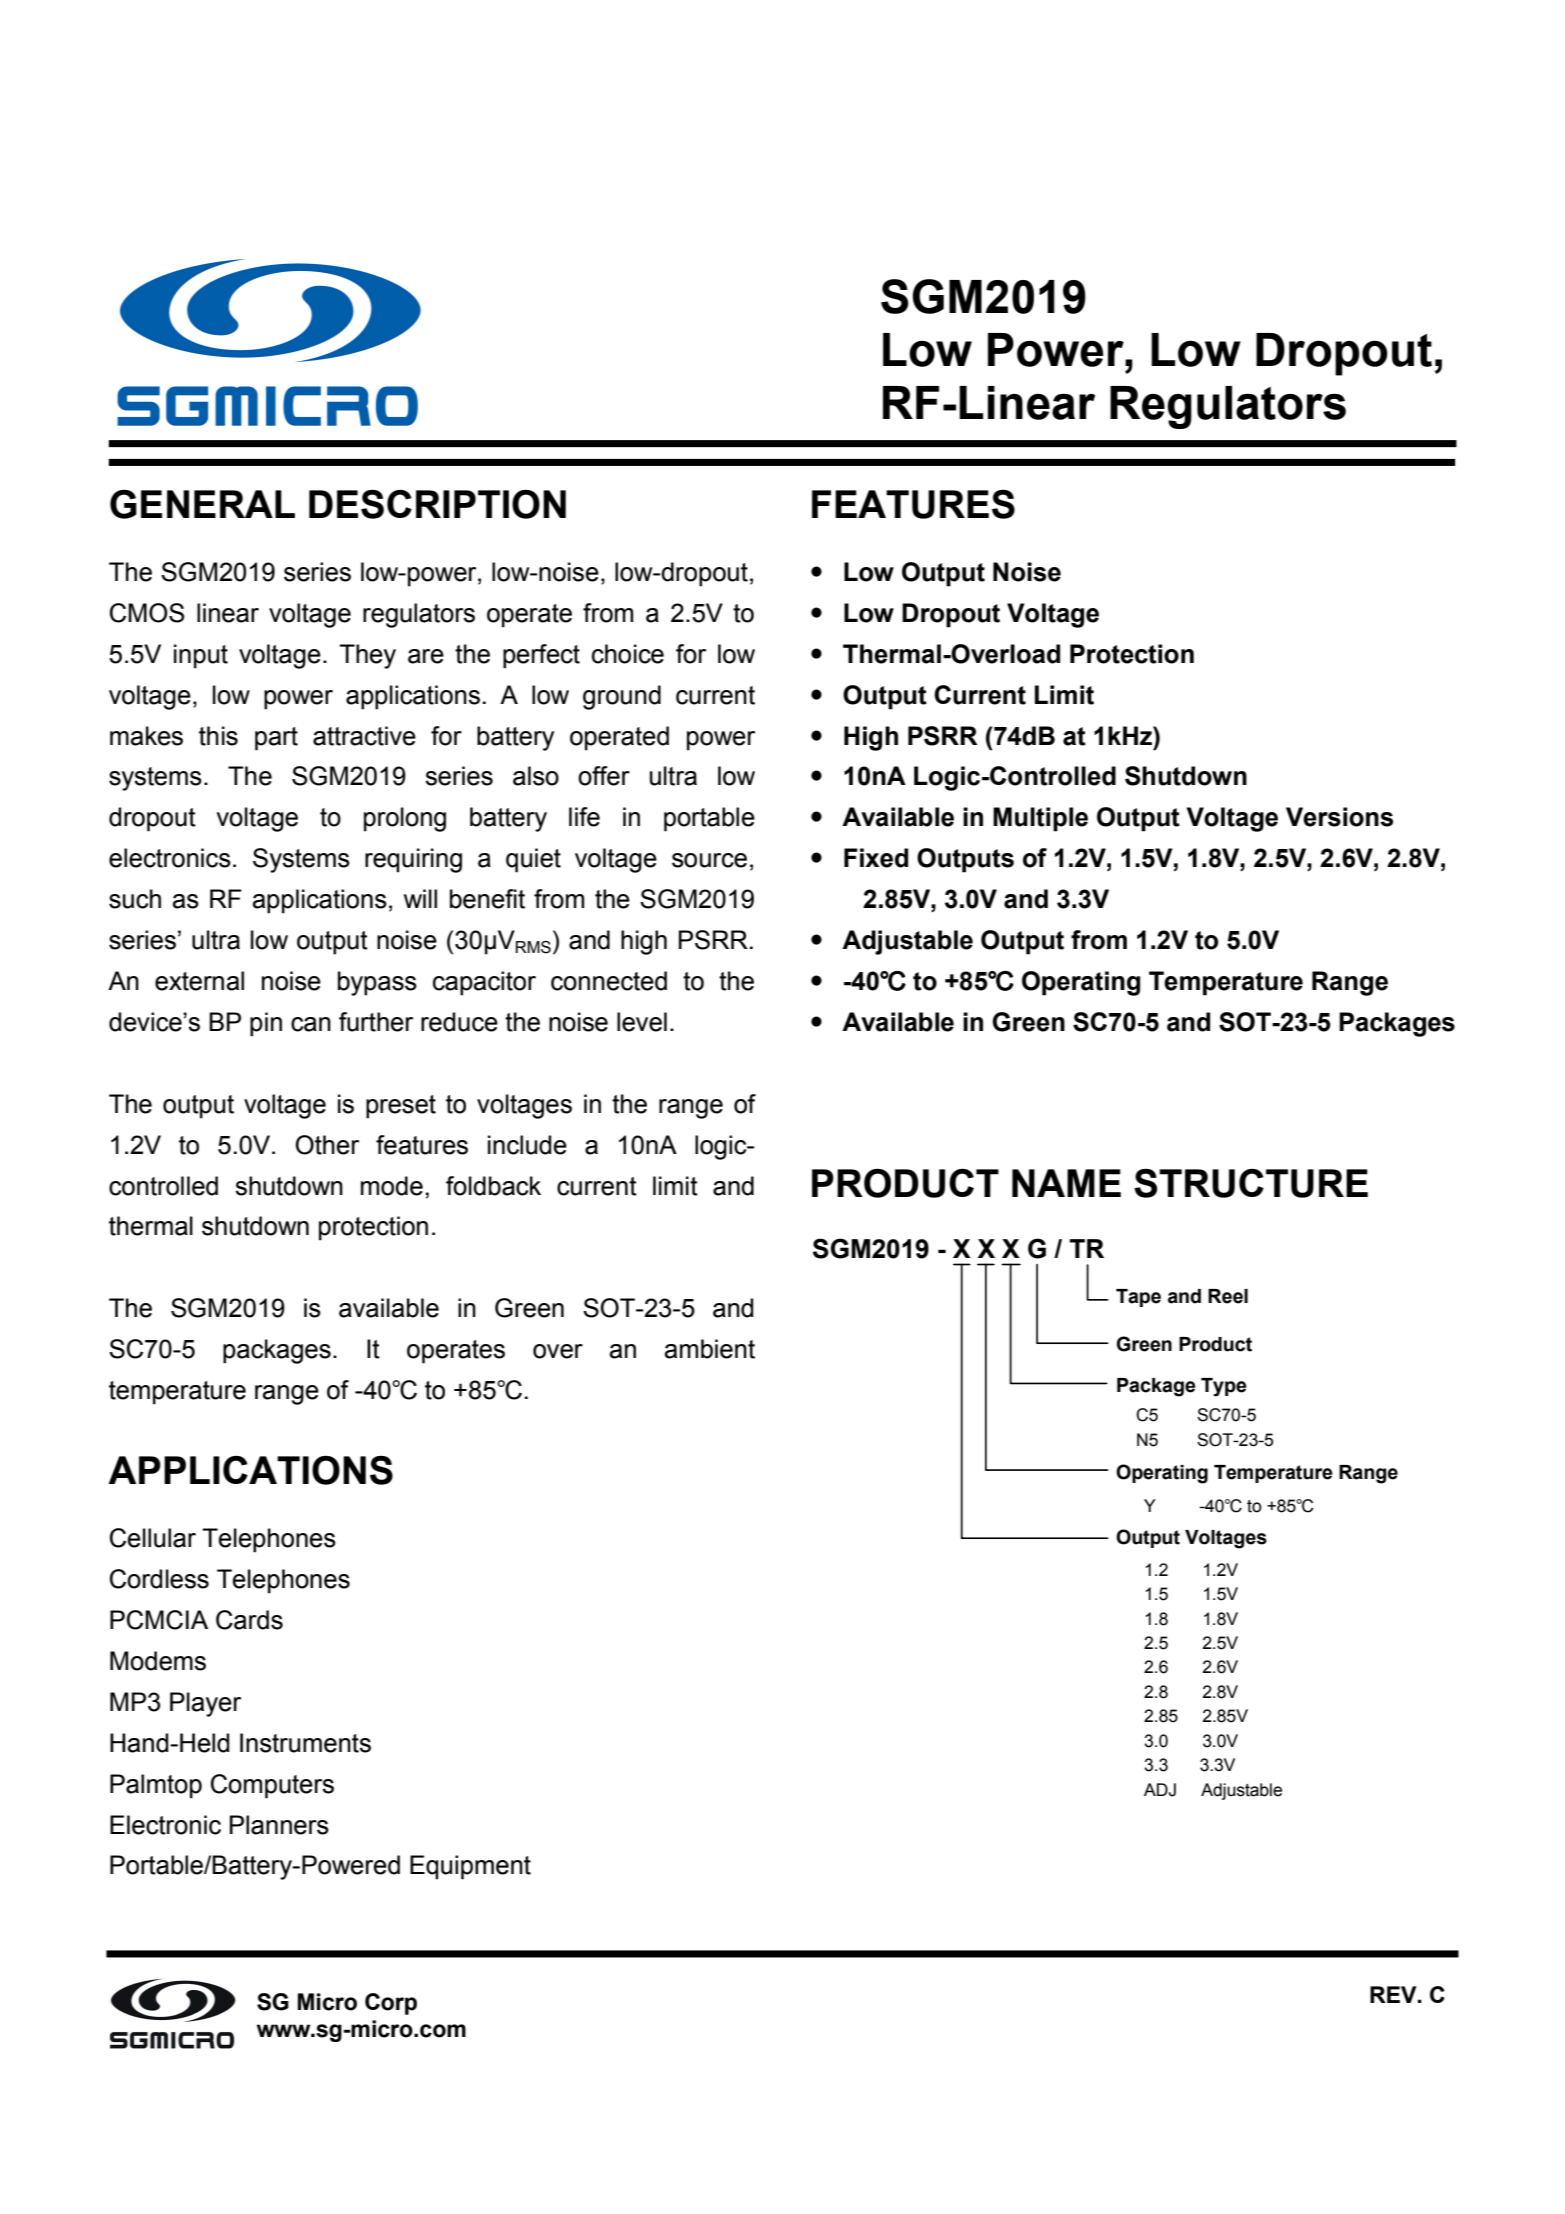  I want to click on Equipment, so click(470, 1867).
